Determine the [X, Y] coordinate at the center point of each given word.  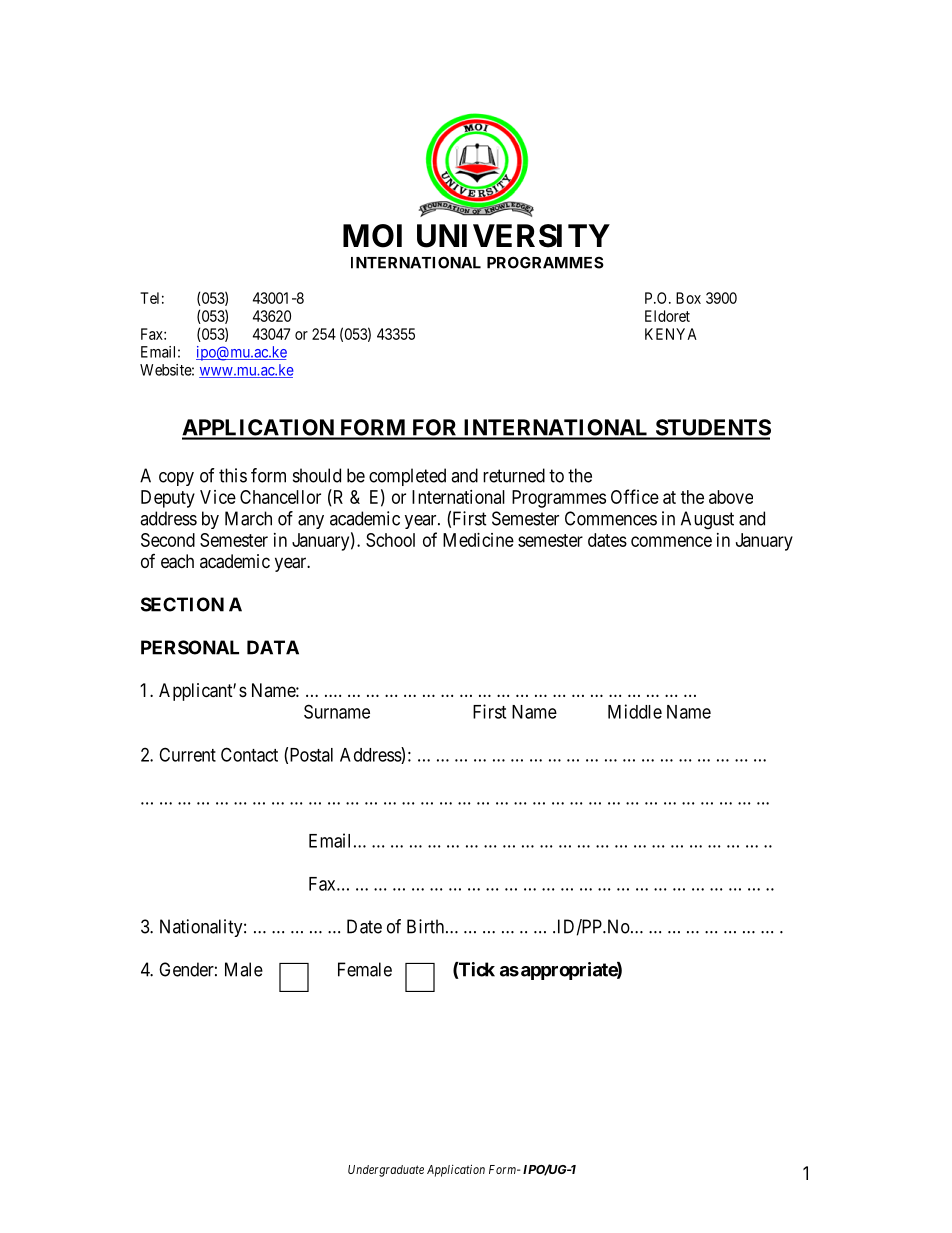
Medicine [478, 540]
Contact [249, 754]
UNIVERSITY [513, 236]
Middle [635, 711]
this [233, 475]
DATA [273, 647]
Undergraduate [386, 1171]
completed [407, 477]
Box [688, 298]
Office [635, 496]
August [707, 520]
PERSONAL [190, 647]
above [731, 497]
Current [187, 754]
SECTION [182, 604]
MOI [372, 236]
